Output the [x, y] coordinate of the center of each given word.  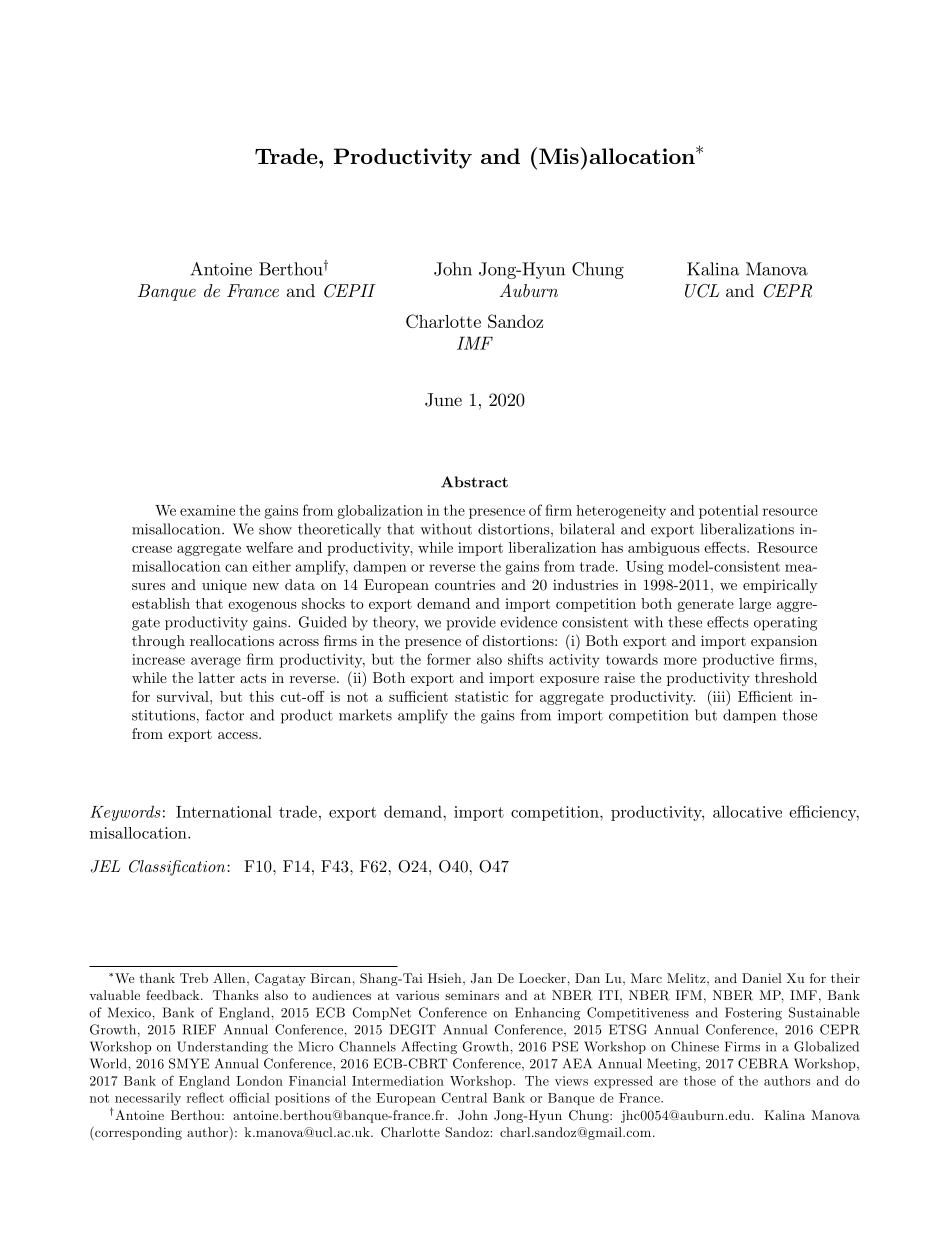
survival [184, 696]
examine [207, 510]
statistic [481, 696]
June [443, 400]
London [259, 1081]
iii [719, 696]
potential [728, 512]
